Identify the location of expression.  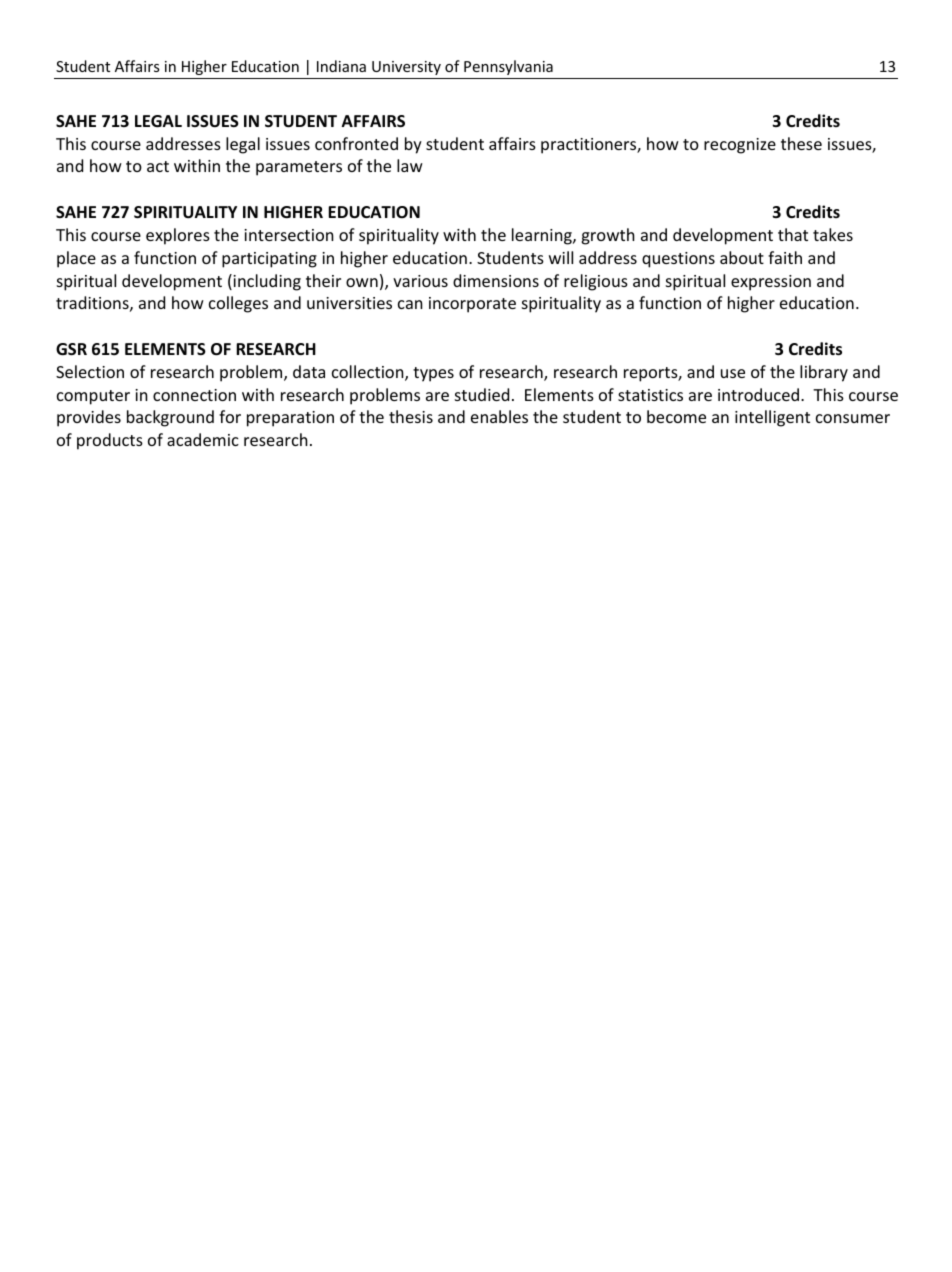
(771, 283).
